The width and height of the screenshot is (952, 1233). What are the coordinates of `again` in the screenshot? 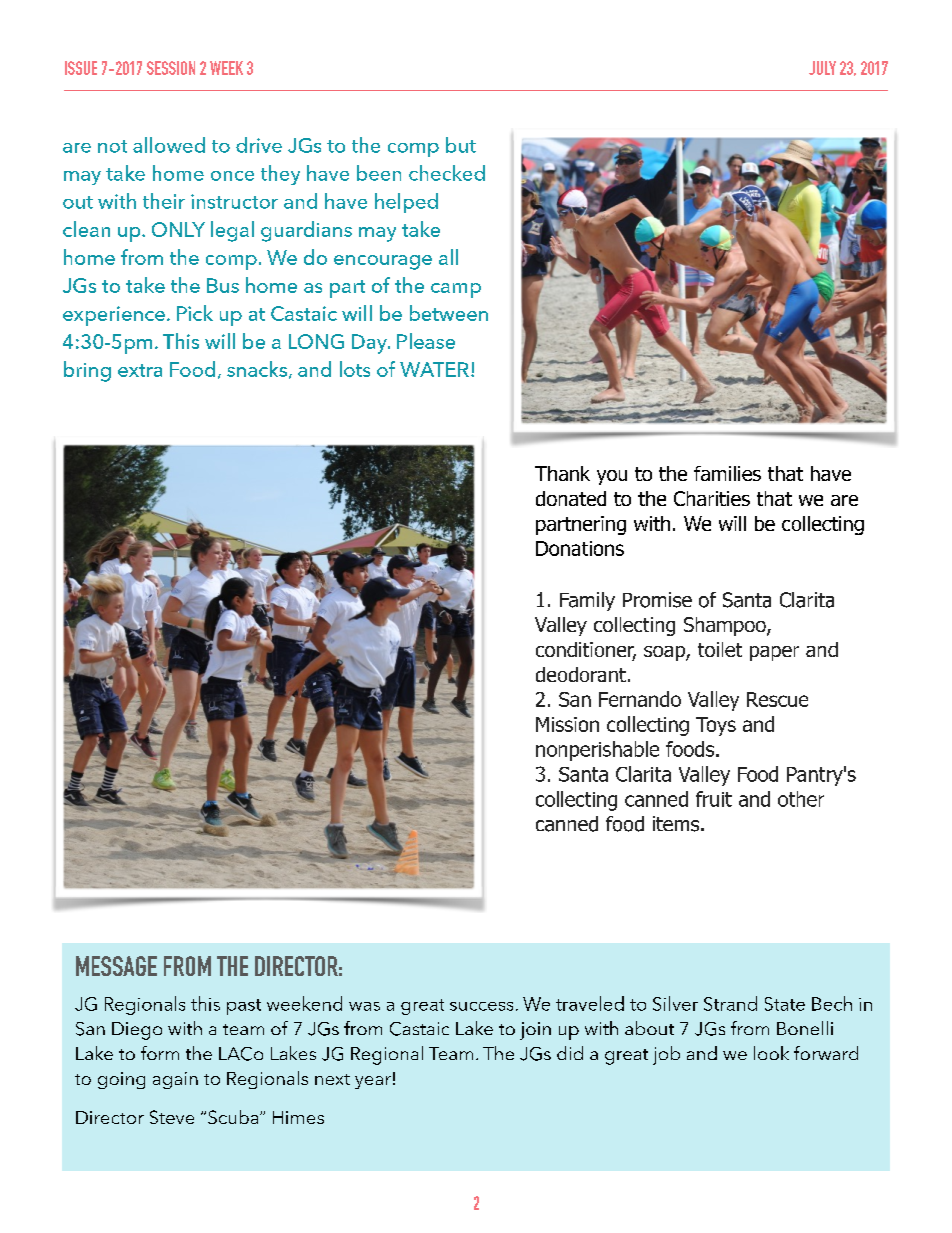 It's located at (175, 1080).
